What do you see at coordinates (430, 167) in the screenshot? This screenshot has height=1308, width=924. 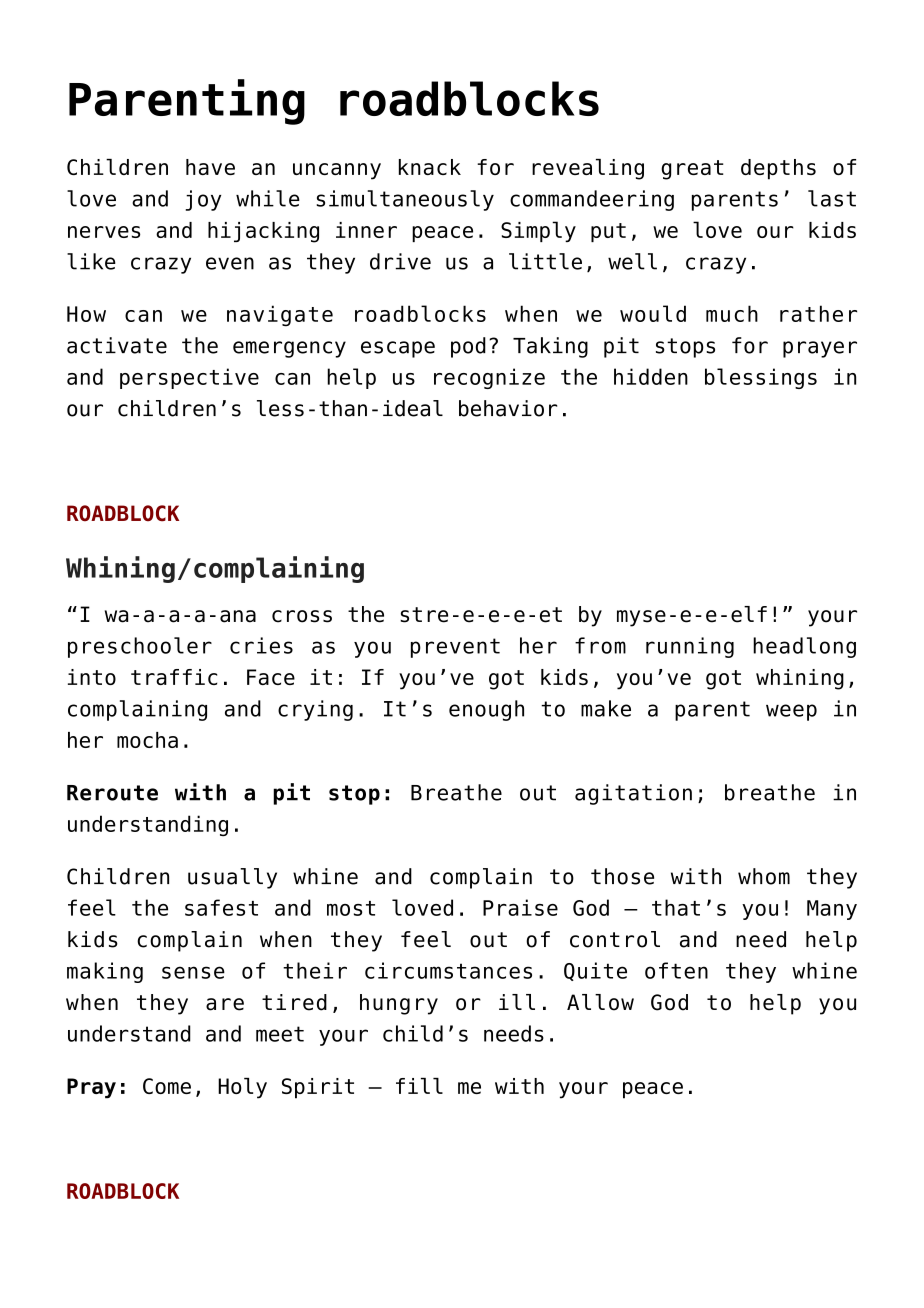 I see `knack` at bounding box center [430, 167].
